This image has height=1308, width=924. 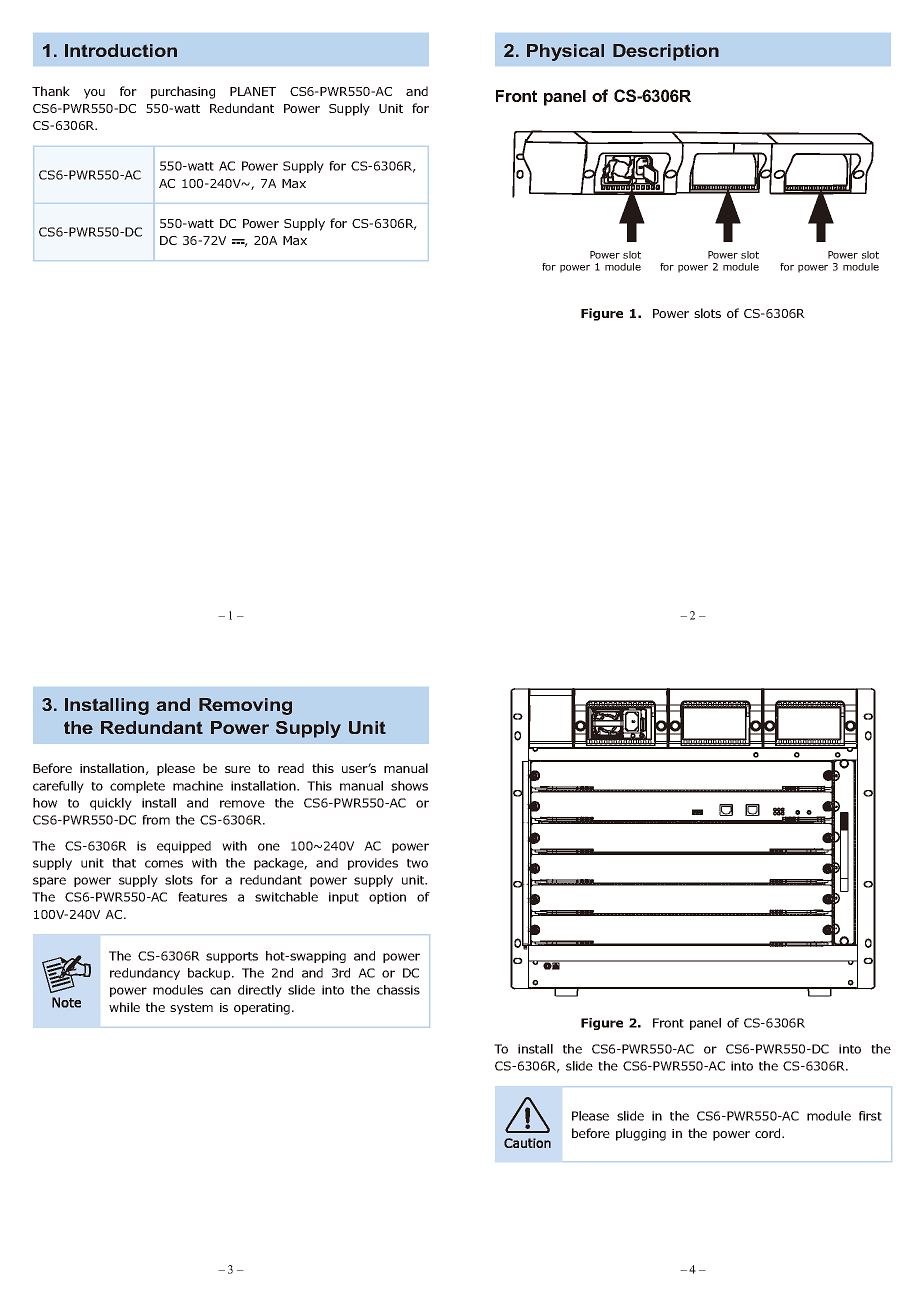 What do you see at coordinates (417, 863) in the image?
I see `two` at bounding box center [417, 863].
